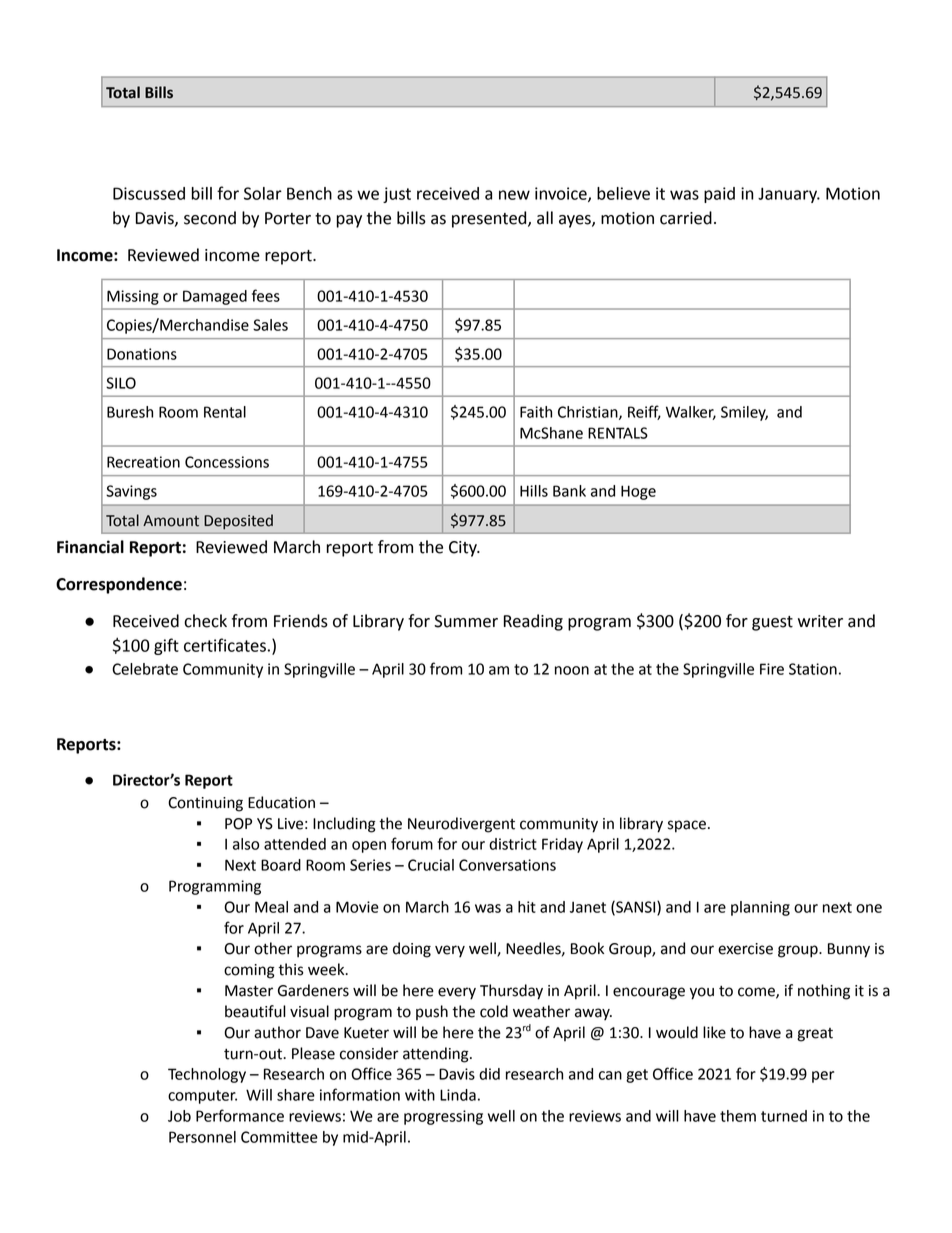 This page has height=1233, width=952. I want to click on Job, so click(179, 1116).
